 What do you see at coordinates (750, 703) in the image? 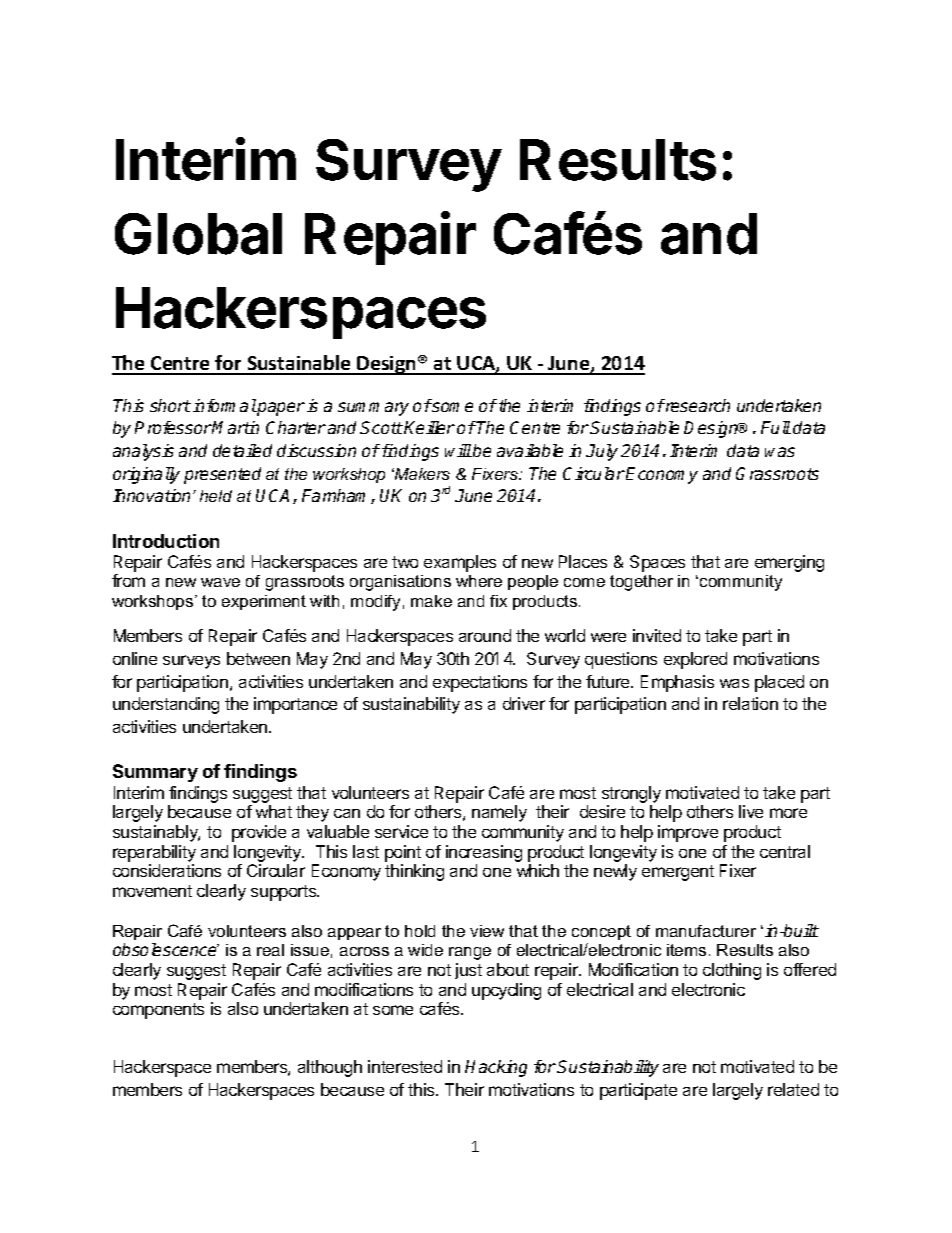
I see `relation` at bounding box center [750, 703].
